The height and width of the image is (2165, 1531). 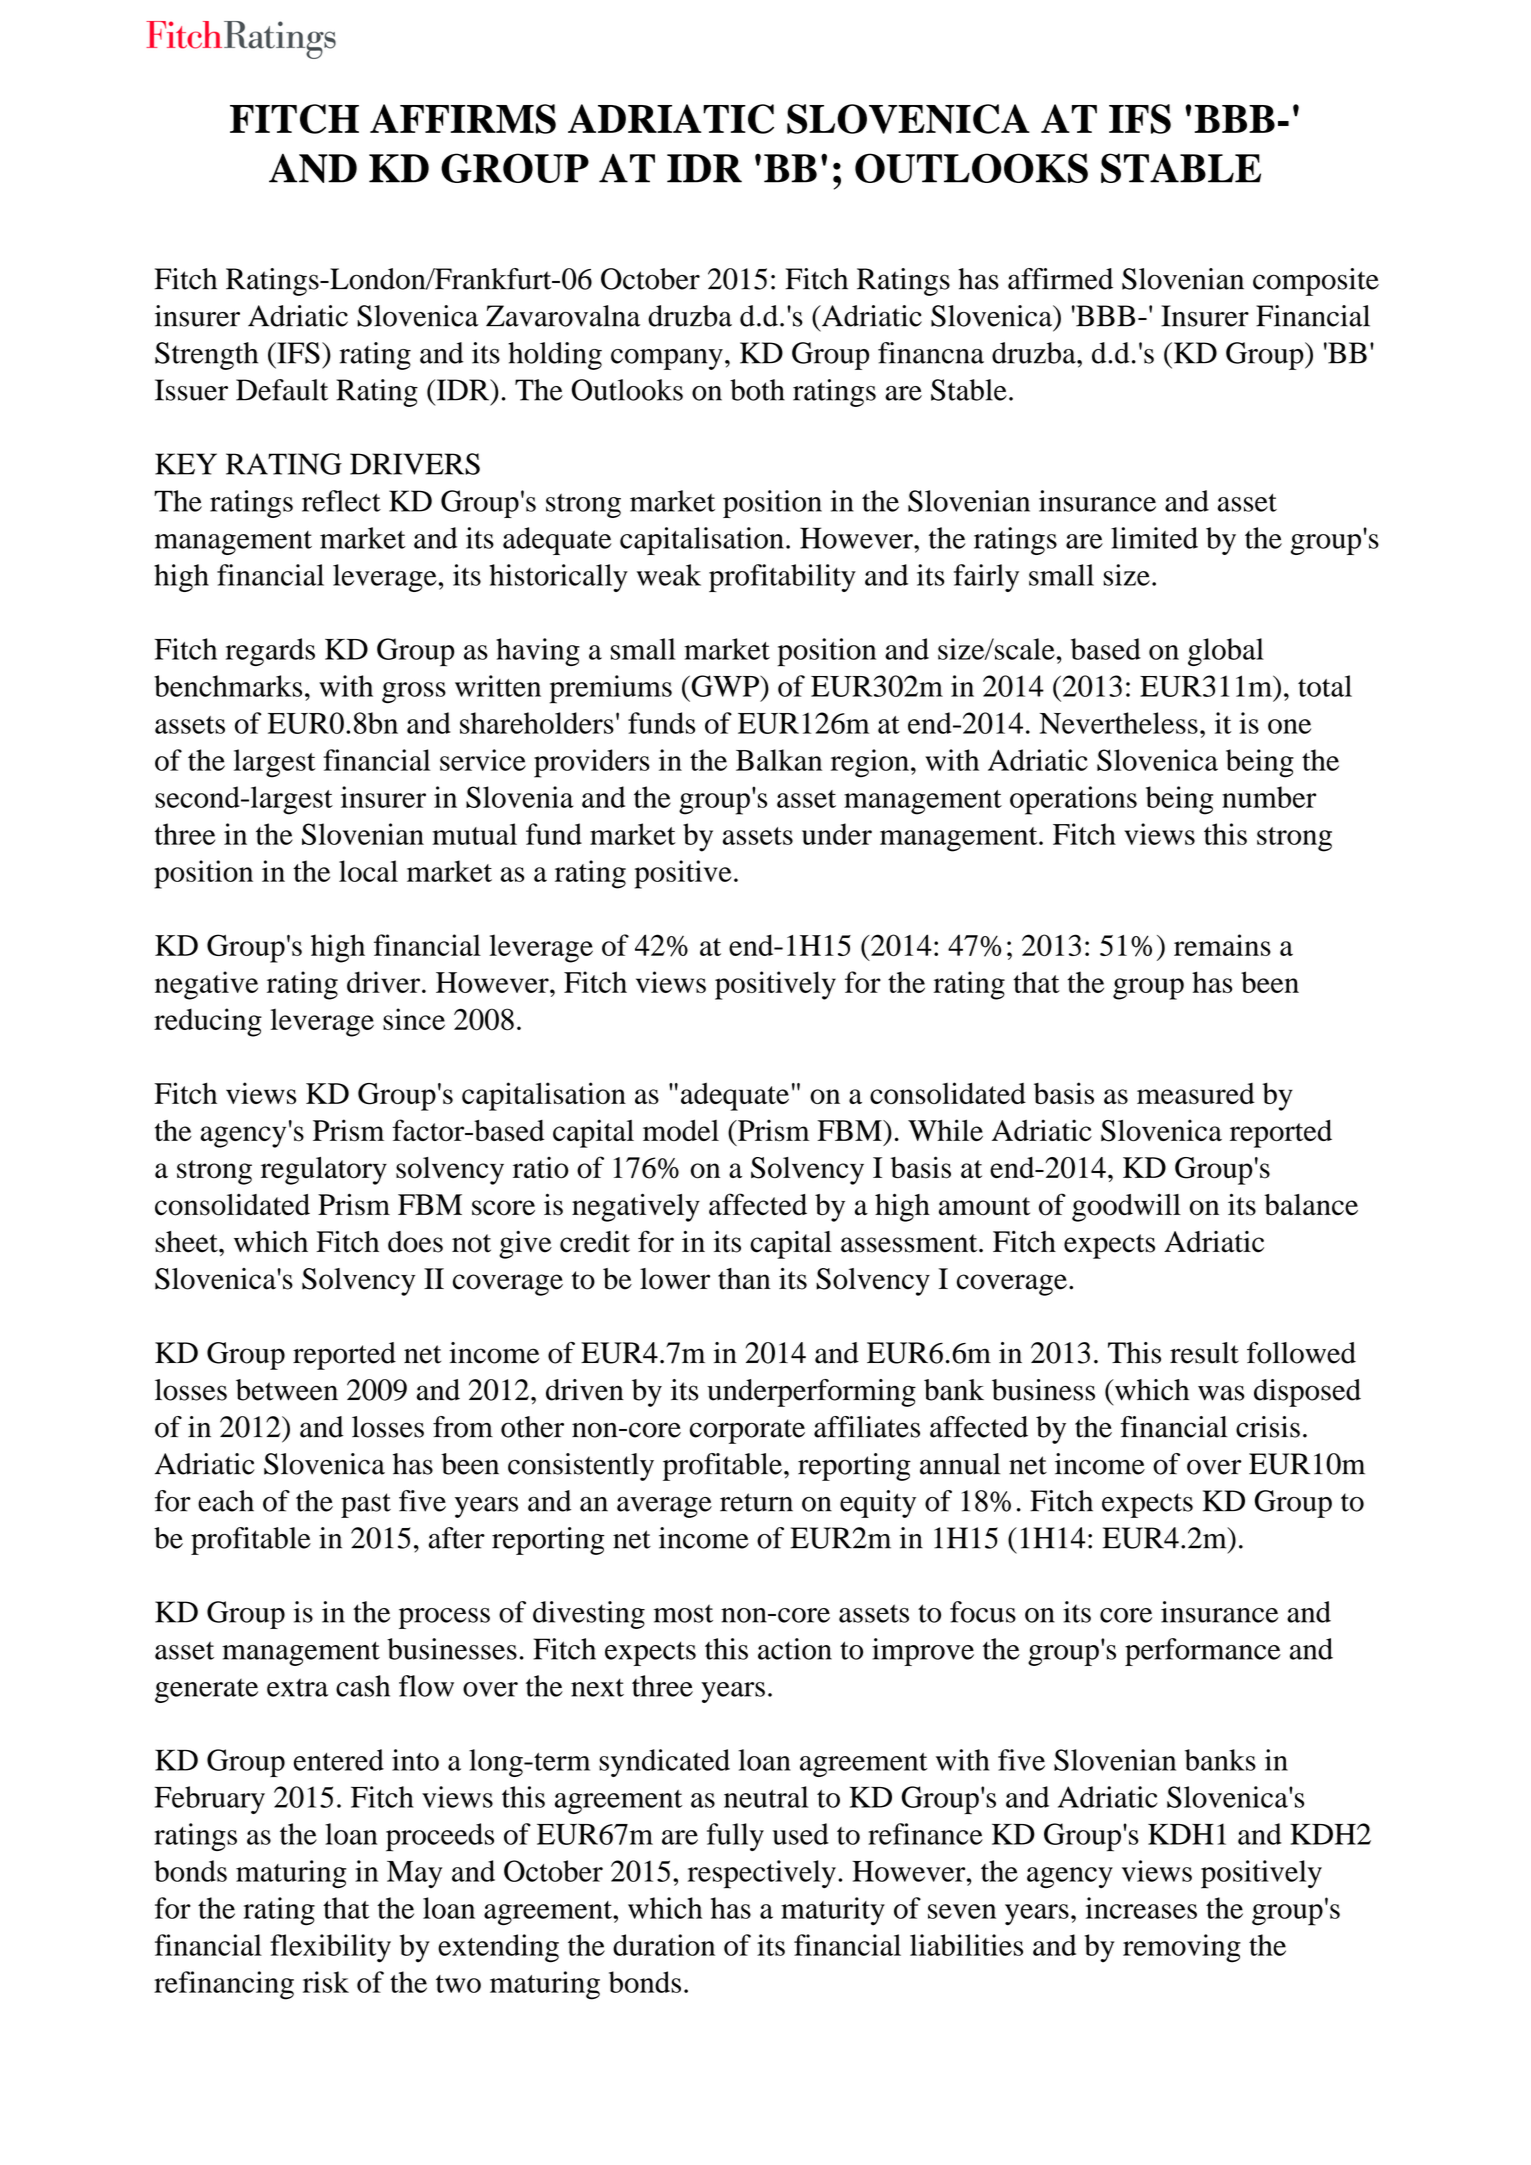 What do you see at coordinates (1154, 538) in the image?
I see `limited` at bounding box center [1154, 538].
